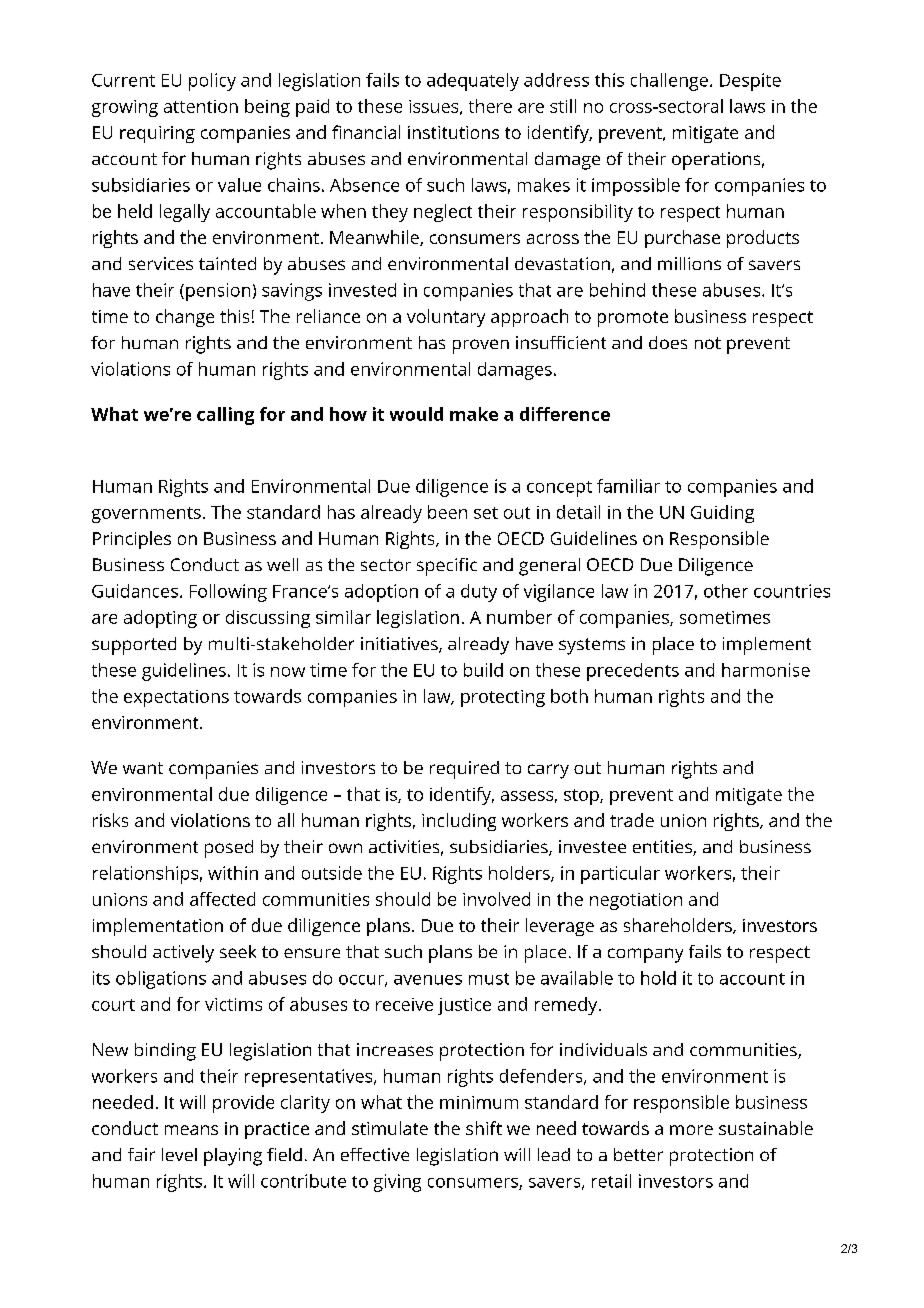  Describe the element at coordinates (201, 106) in the image. I see `attention` at that location.
